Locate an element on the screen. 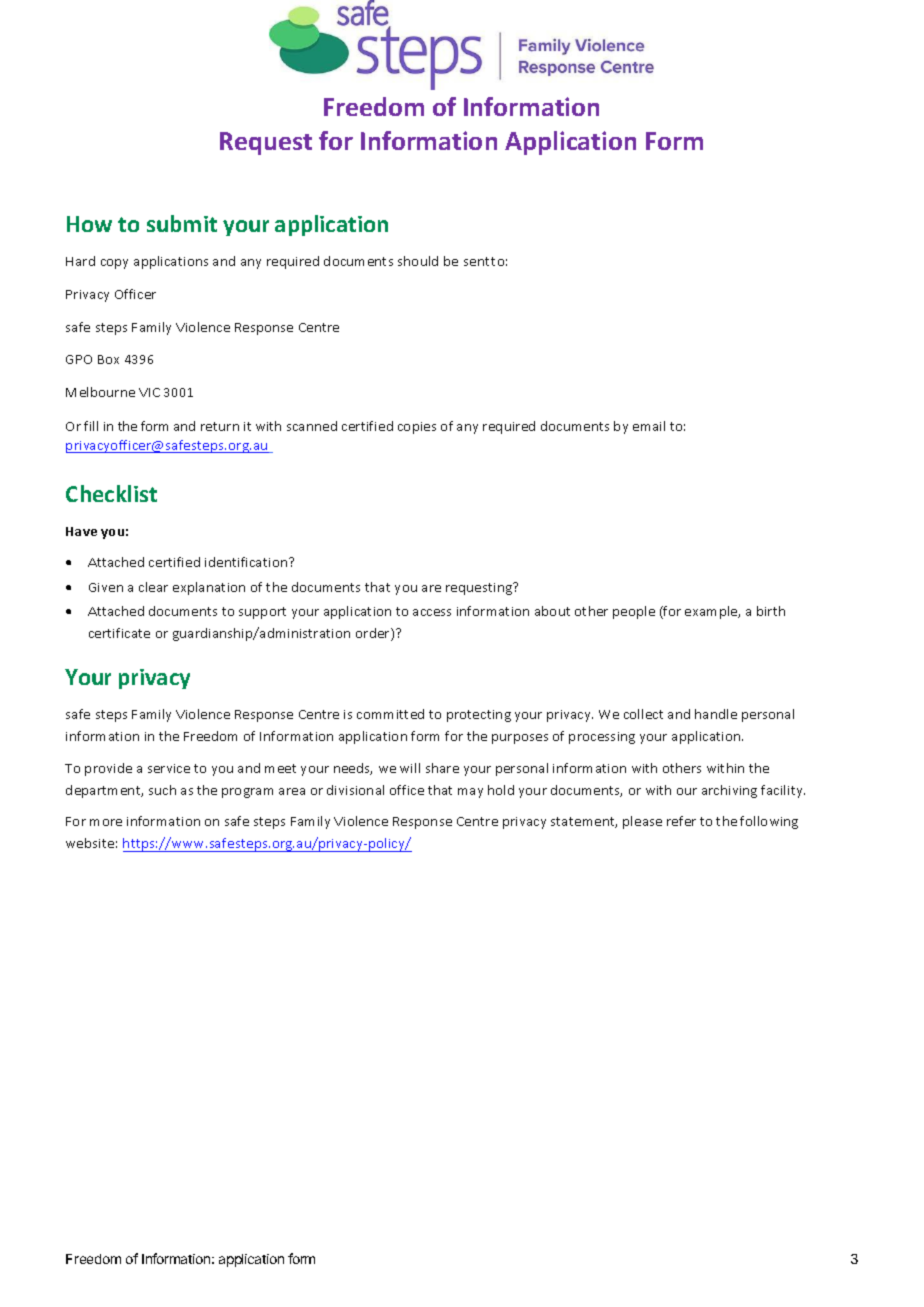  clear is located at coordinates (153, 587).
